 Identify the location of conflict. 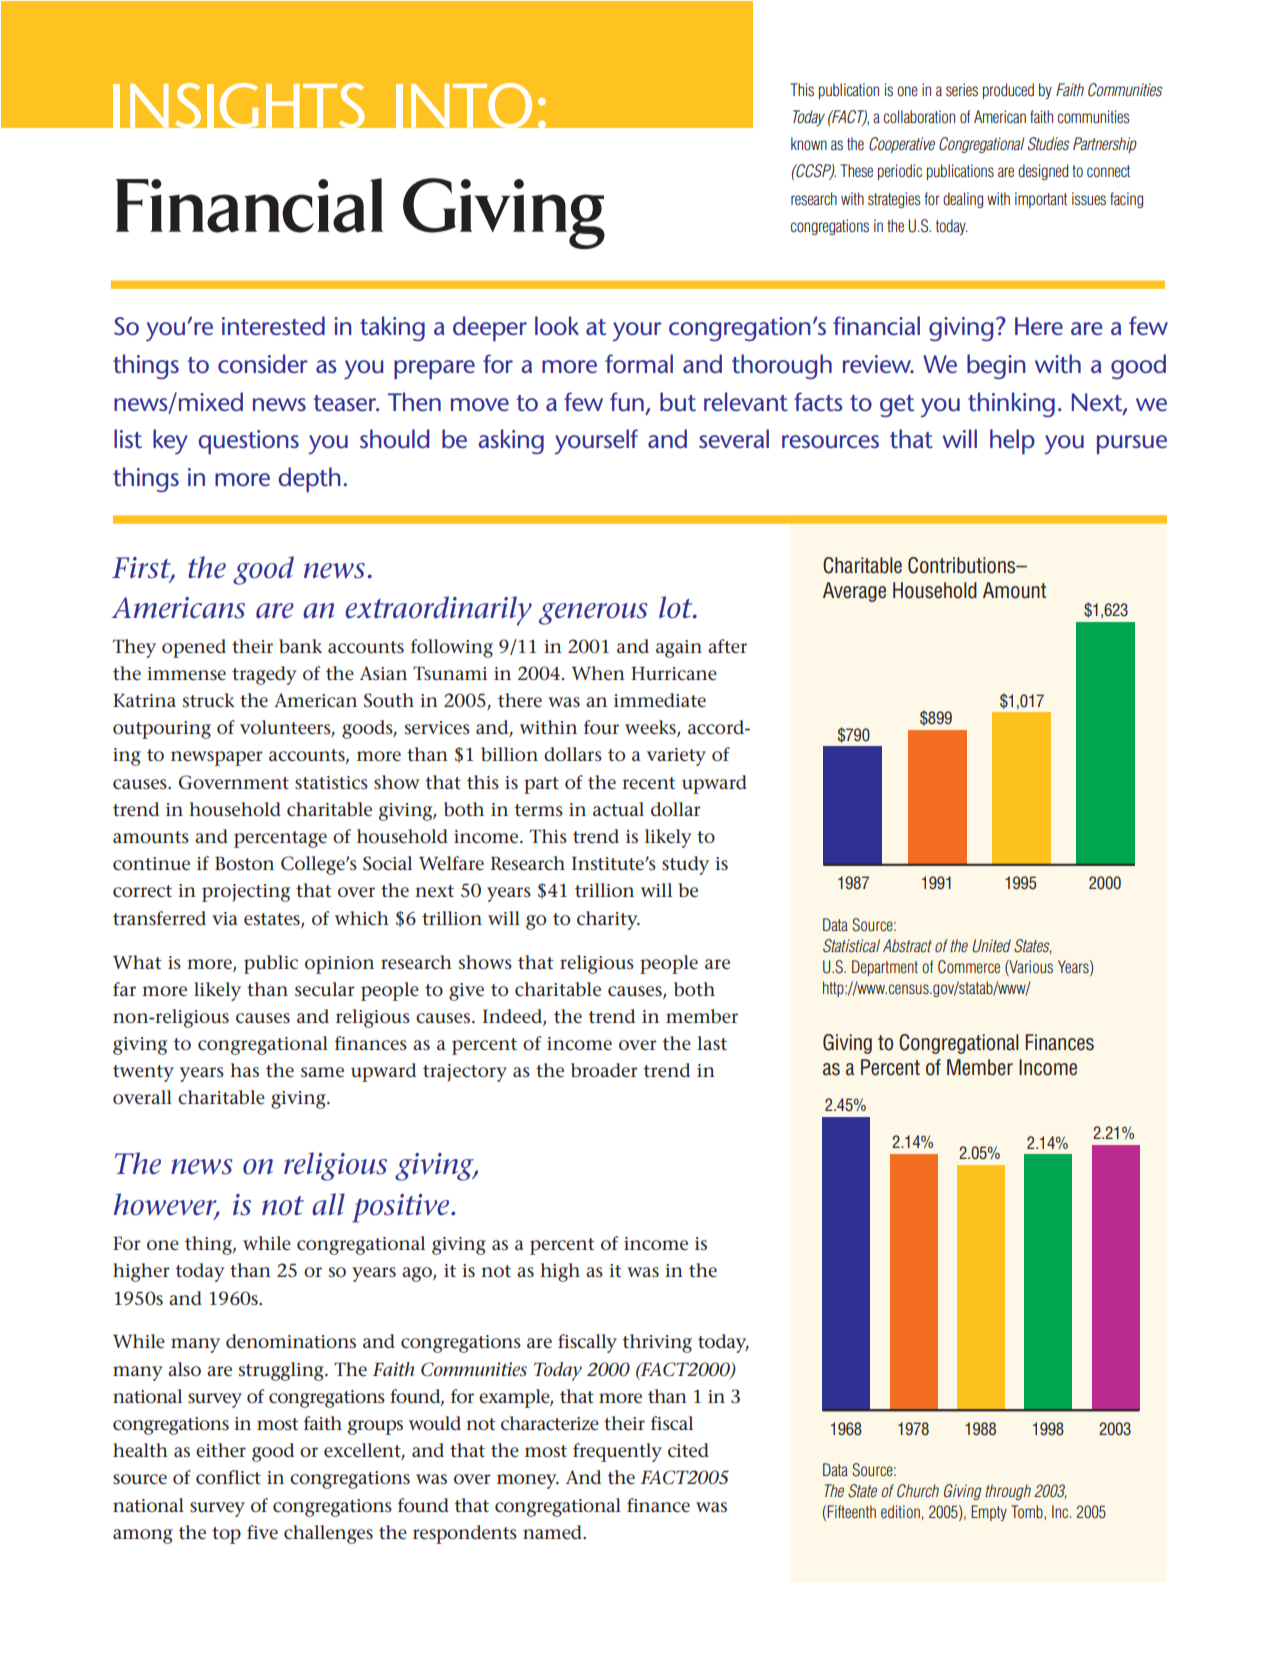
(228, 1477).
